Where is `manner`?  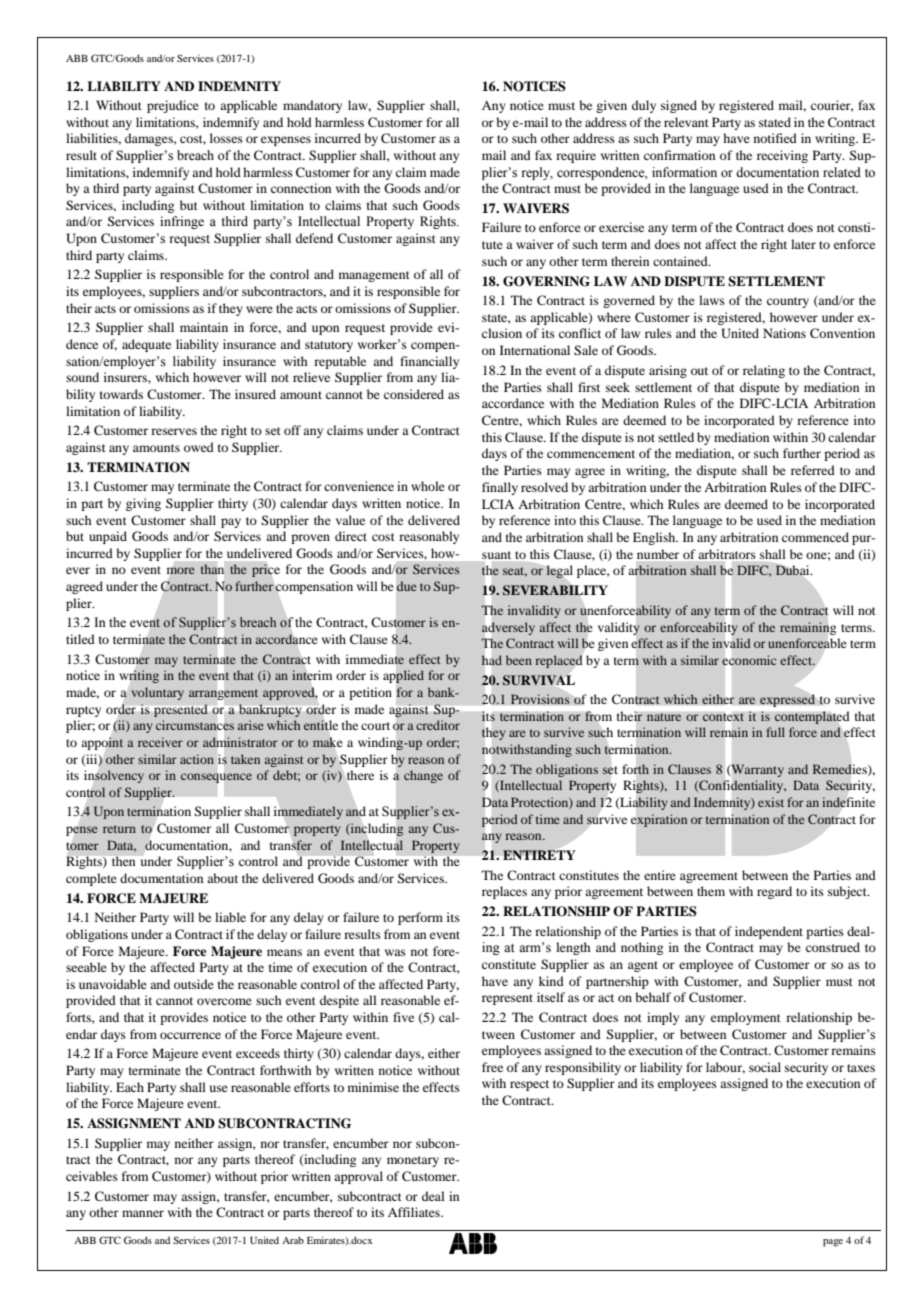
manner is located at coordinates (143, 1213).
